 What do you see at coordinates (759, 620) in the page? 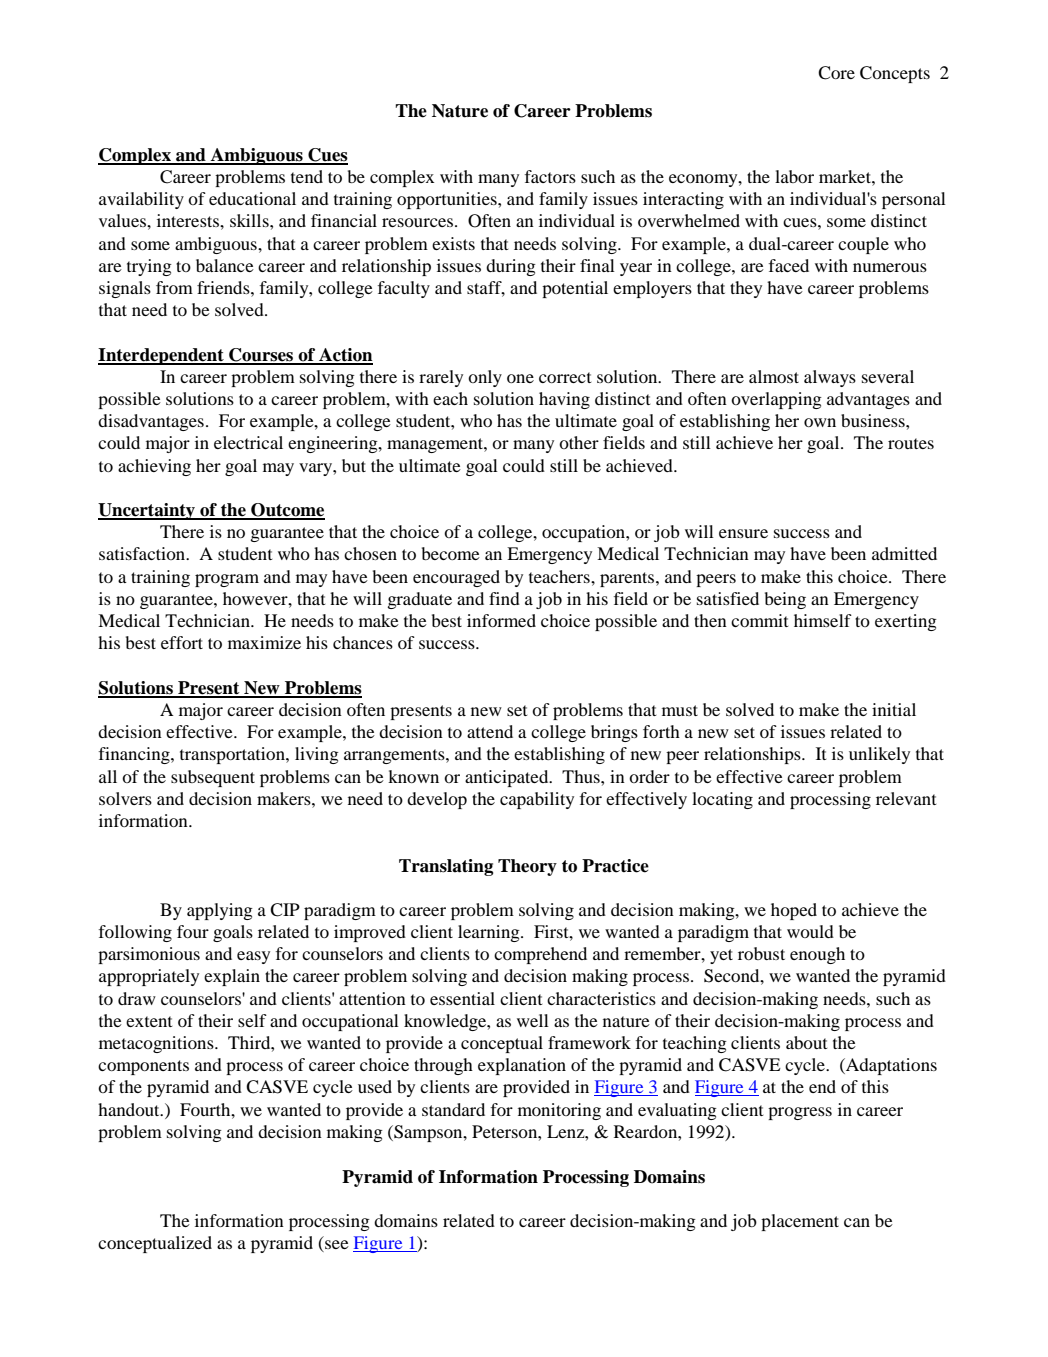
I see `commit` at bounding box center [759, 620].
